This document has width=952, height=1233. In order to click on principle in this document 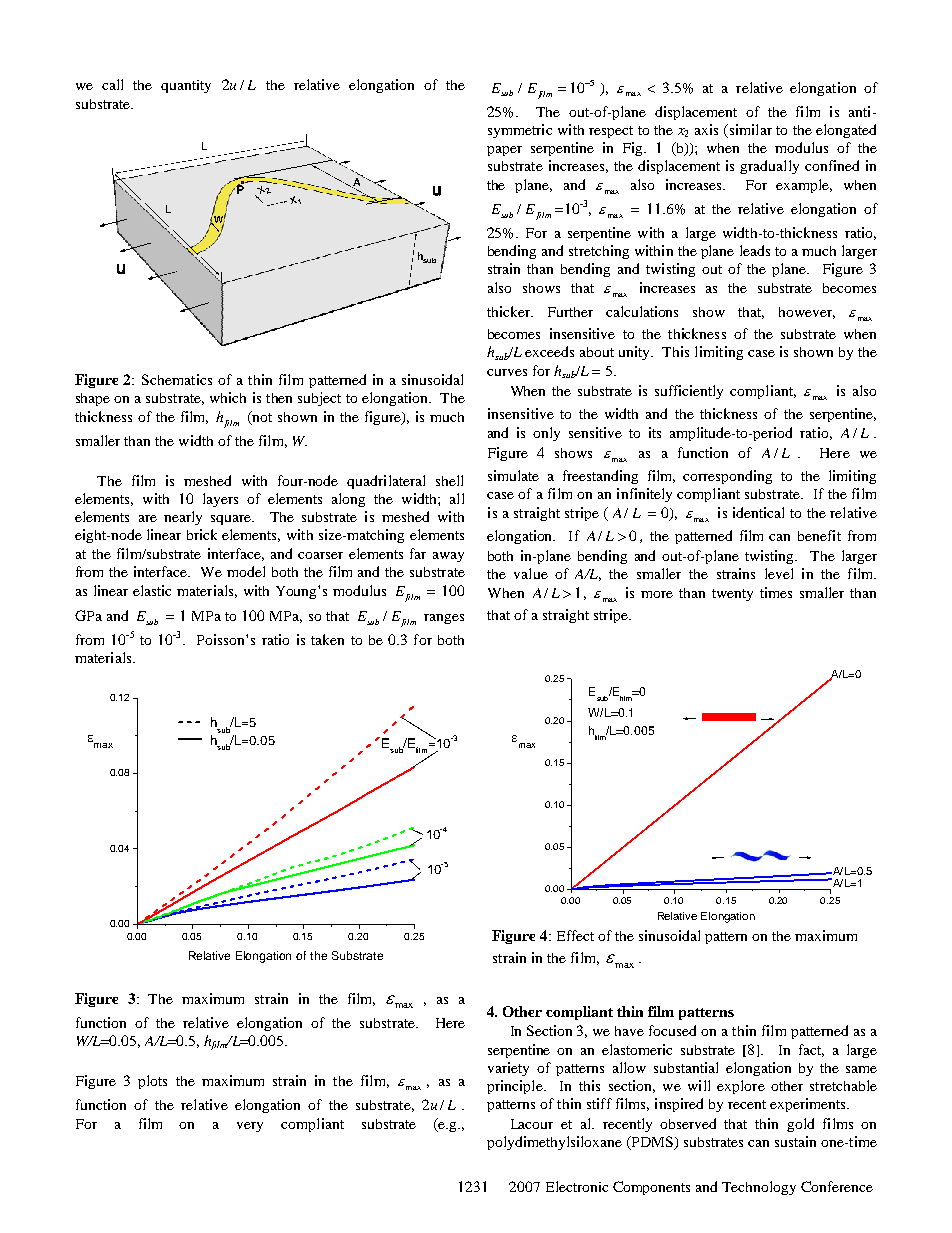, I will do `click(516, 1087)`.
